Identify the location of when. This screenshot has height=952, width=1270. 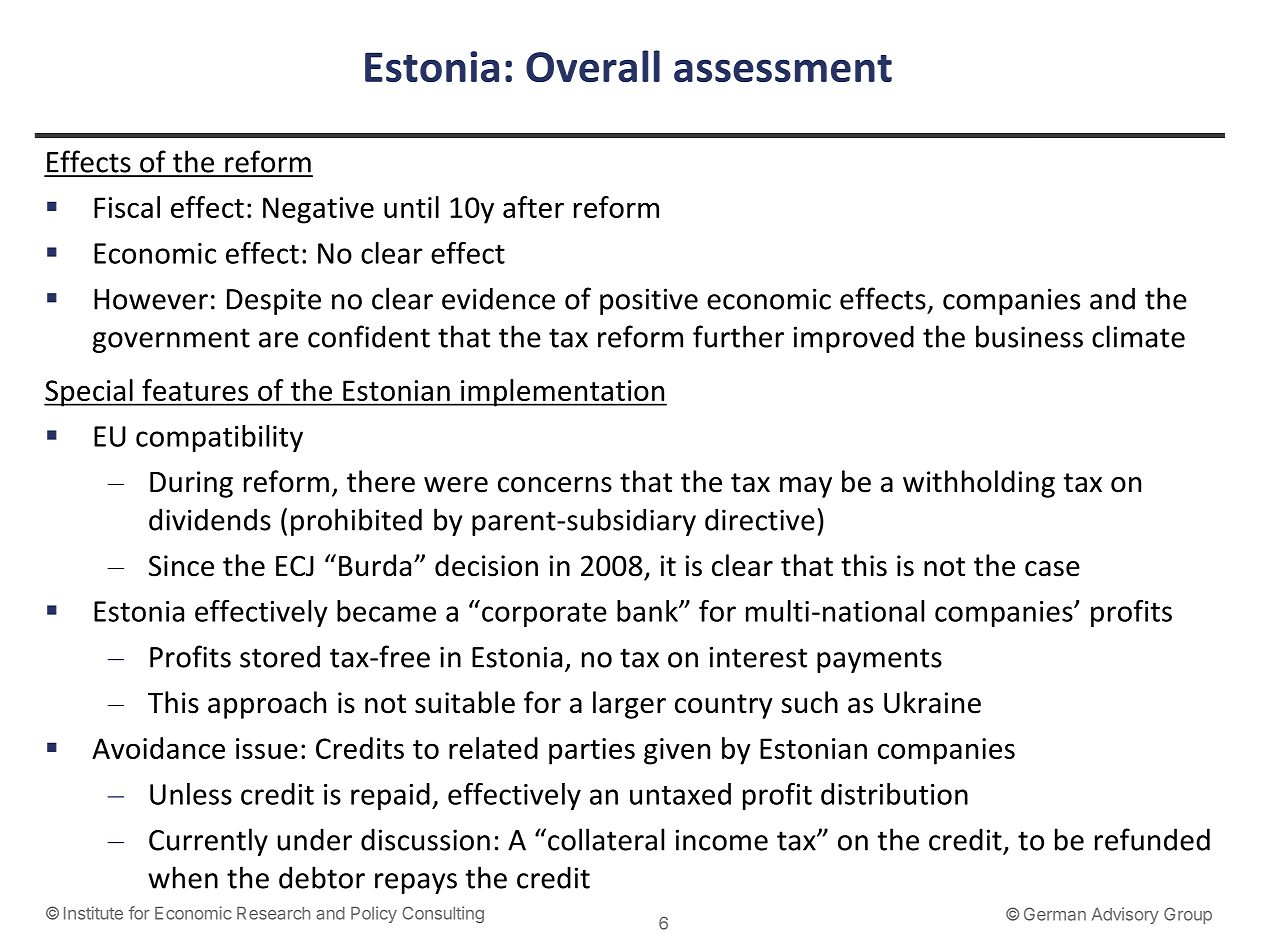
(183, 877).
